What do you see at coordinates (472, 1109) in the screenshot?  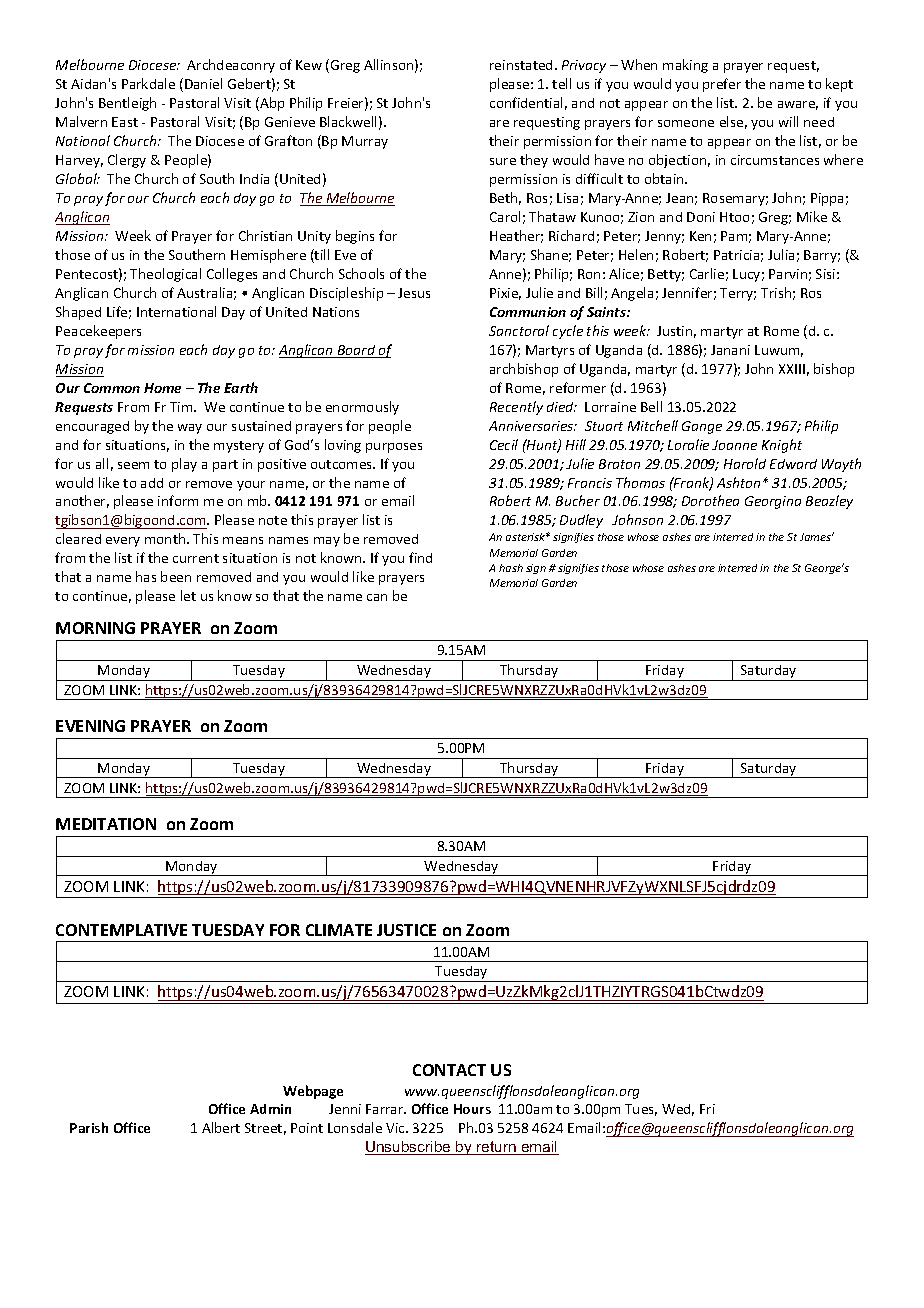 I see `Hours` at bounding box center [472, 1109].
